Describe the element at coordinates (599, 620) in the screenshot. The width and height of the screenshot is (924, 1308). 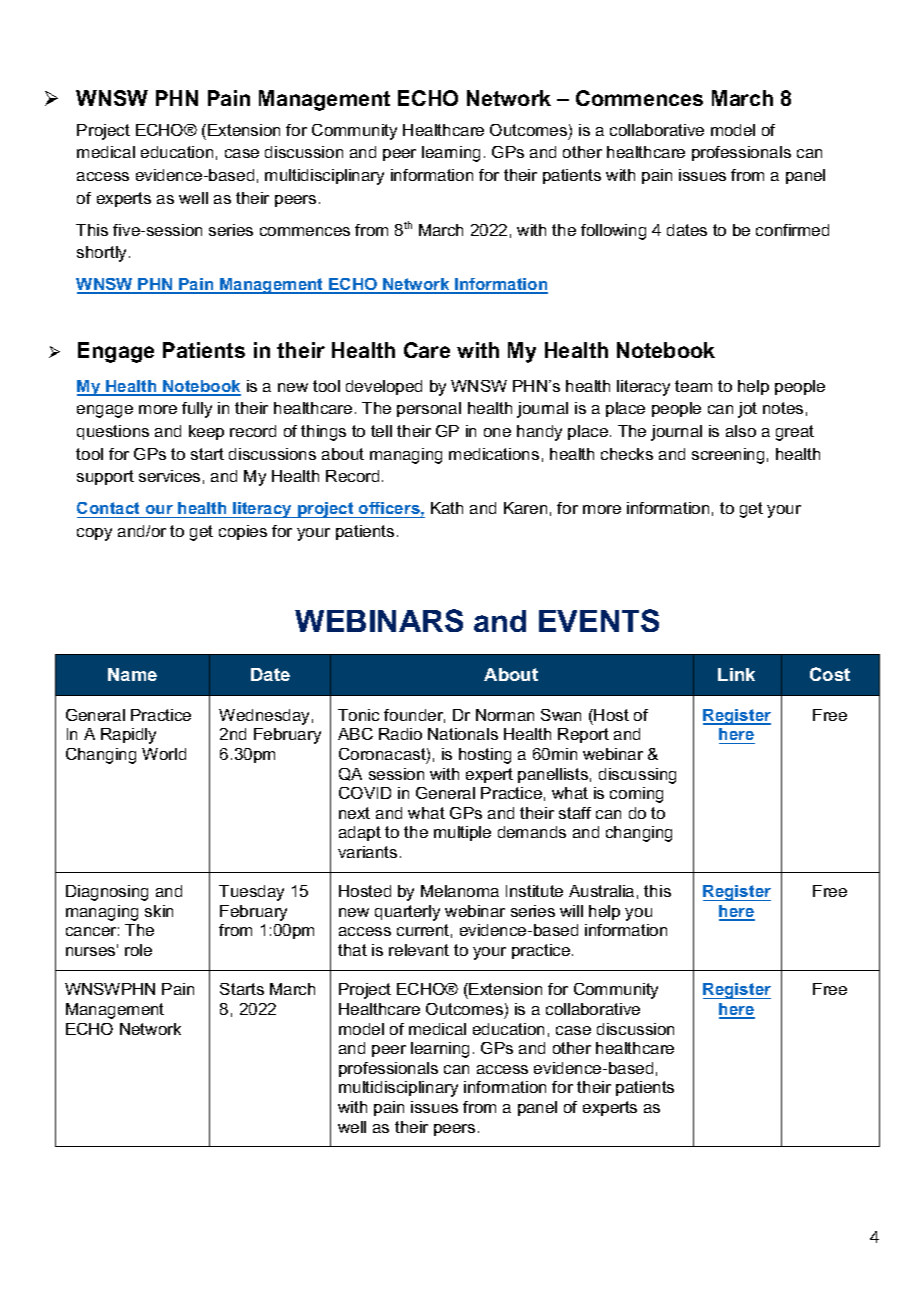
I see `EVENTS` at that location.
